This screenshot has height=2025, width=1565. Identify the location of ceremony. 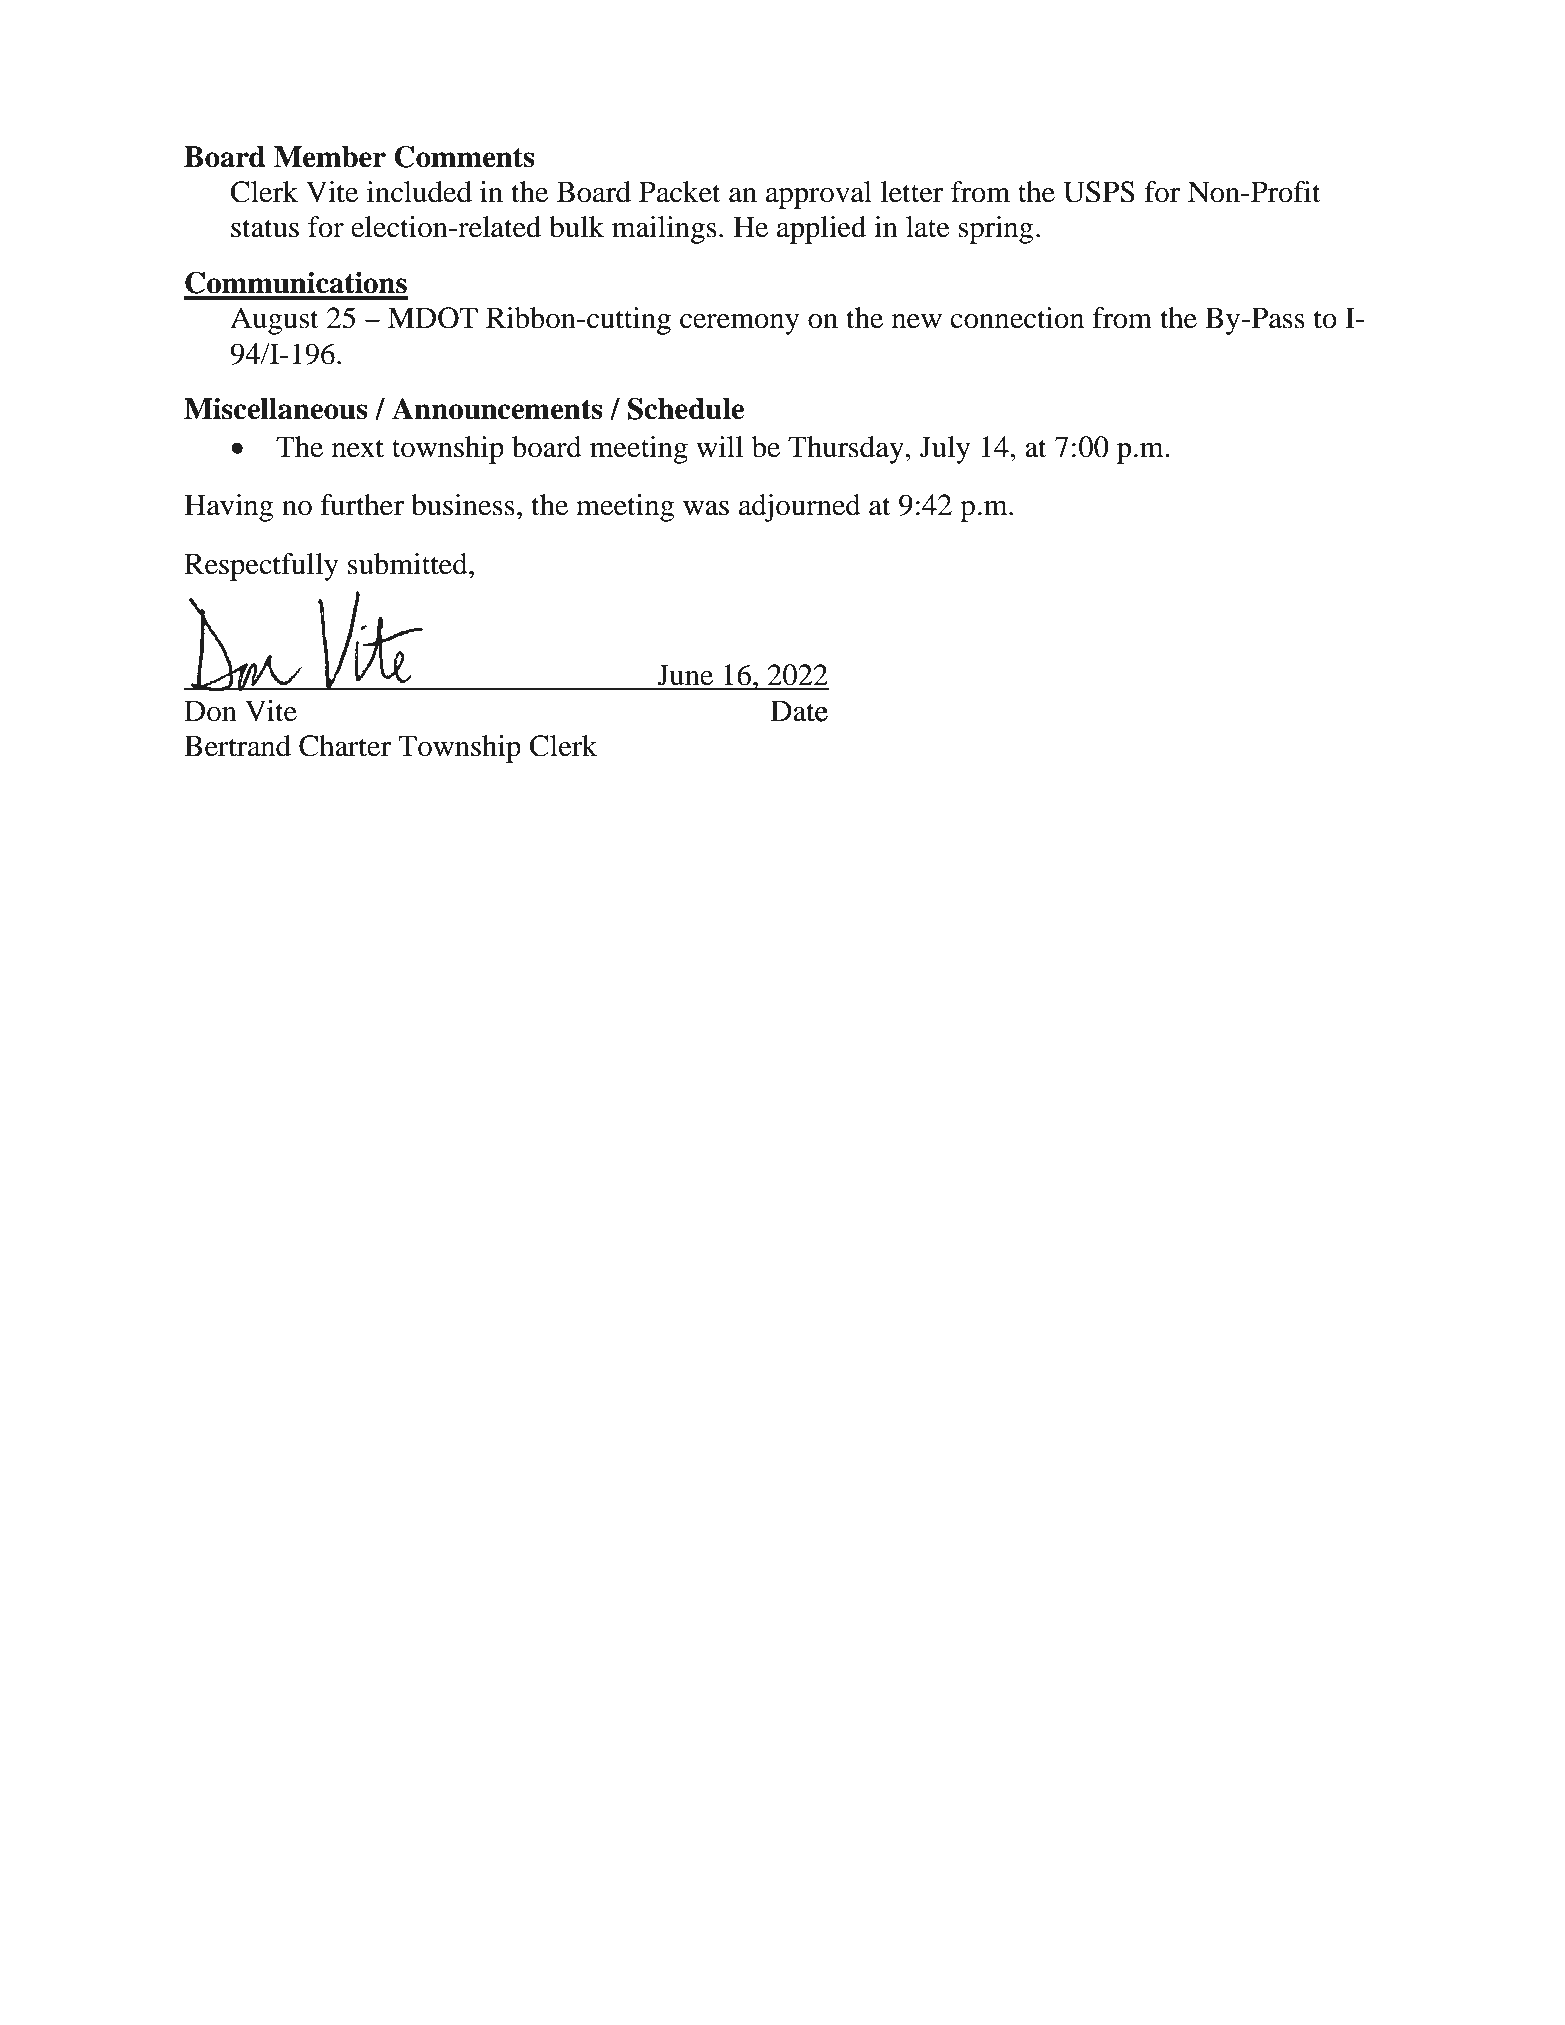
(740, 324).
